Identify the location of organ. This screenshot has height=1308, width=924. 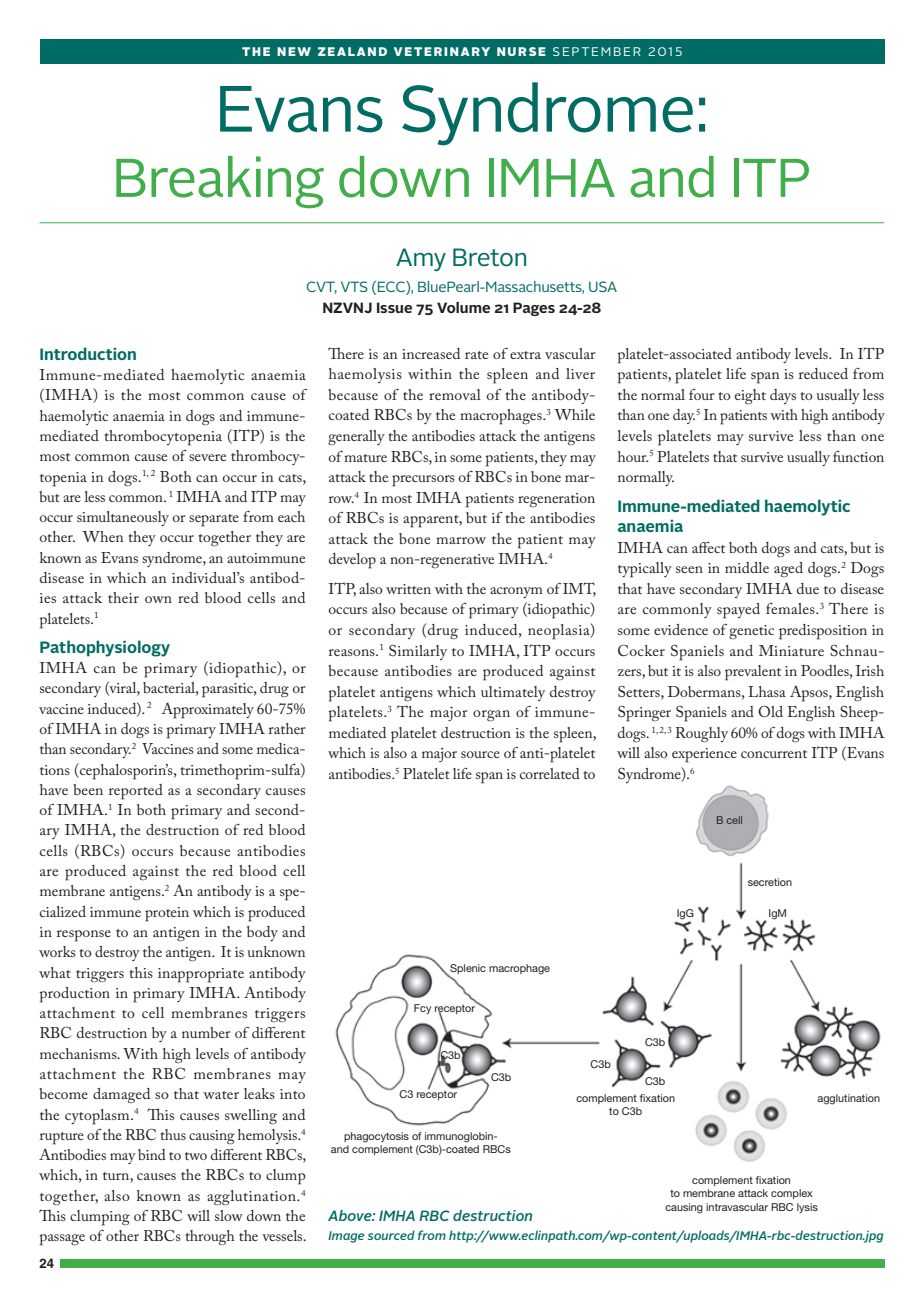
(491, 716).
